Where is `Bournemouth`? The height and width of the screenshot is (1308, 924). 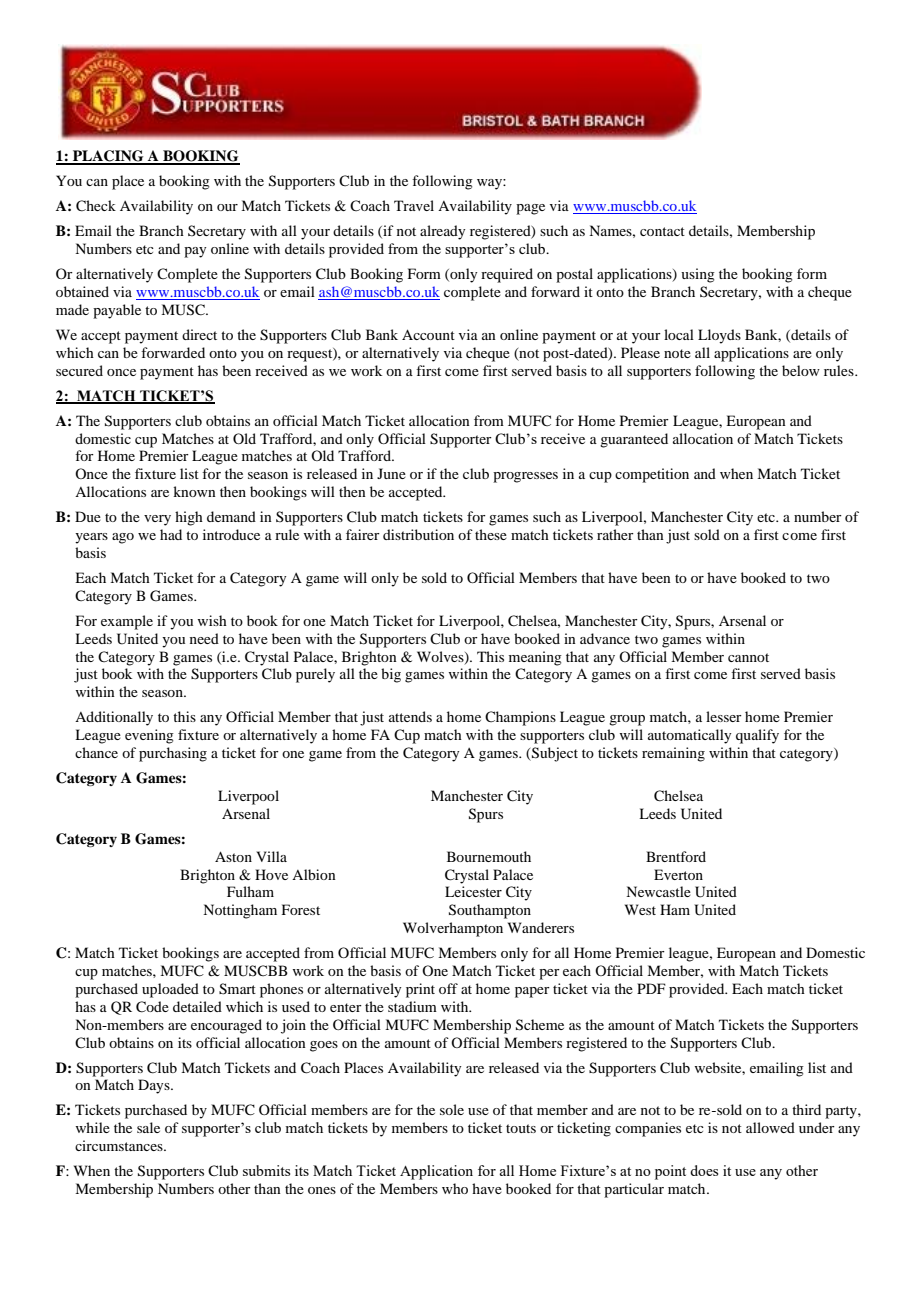
Bournemouth is located at coordinates (489, 856).
